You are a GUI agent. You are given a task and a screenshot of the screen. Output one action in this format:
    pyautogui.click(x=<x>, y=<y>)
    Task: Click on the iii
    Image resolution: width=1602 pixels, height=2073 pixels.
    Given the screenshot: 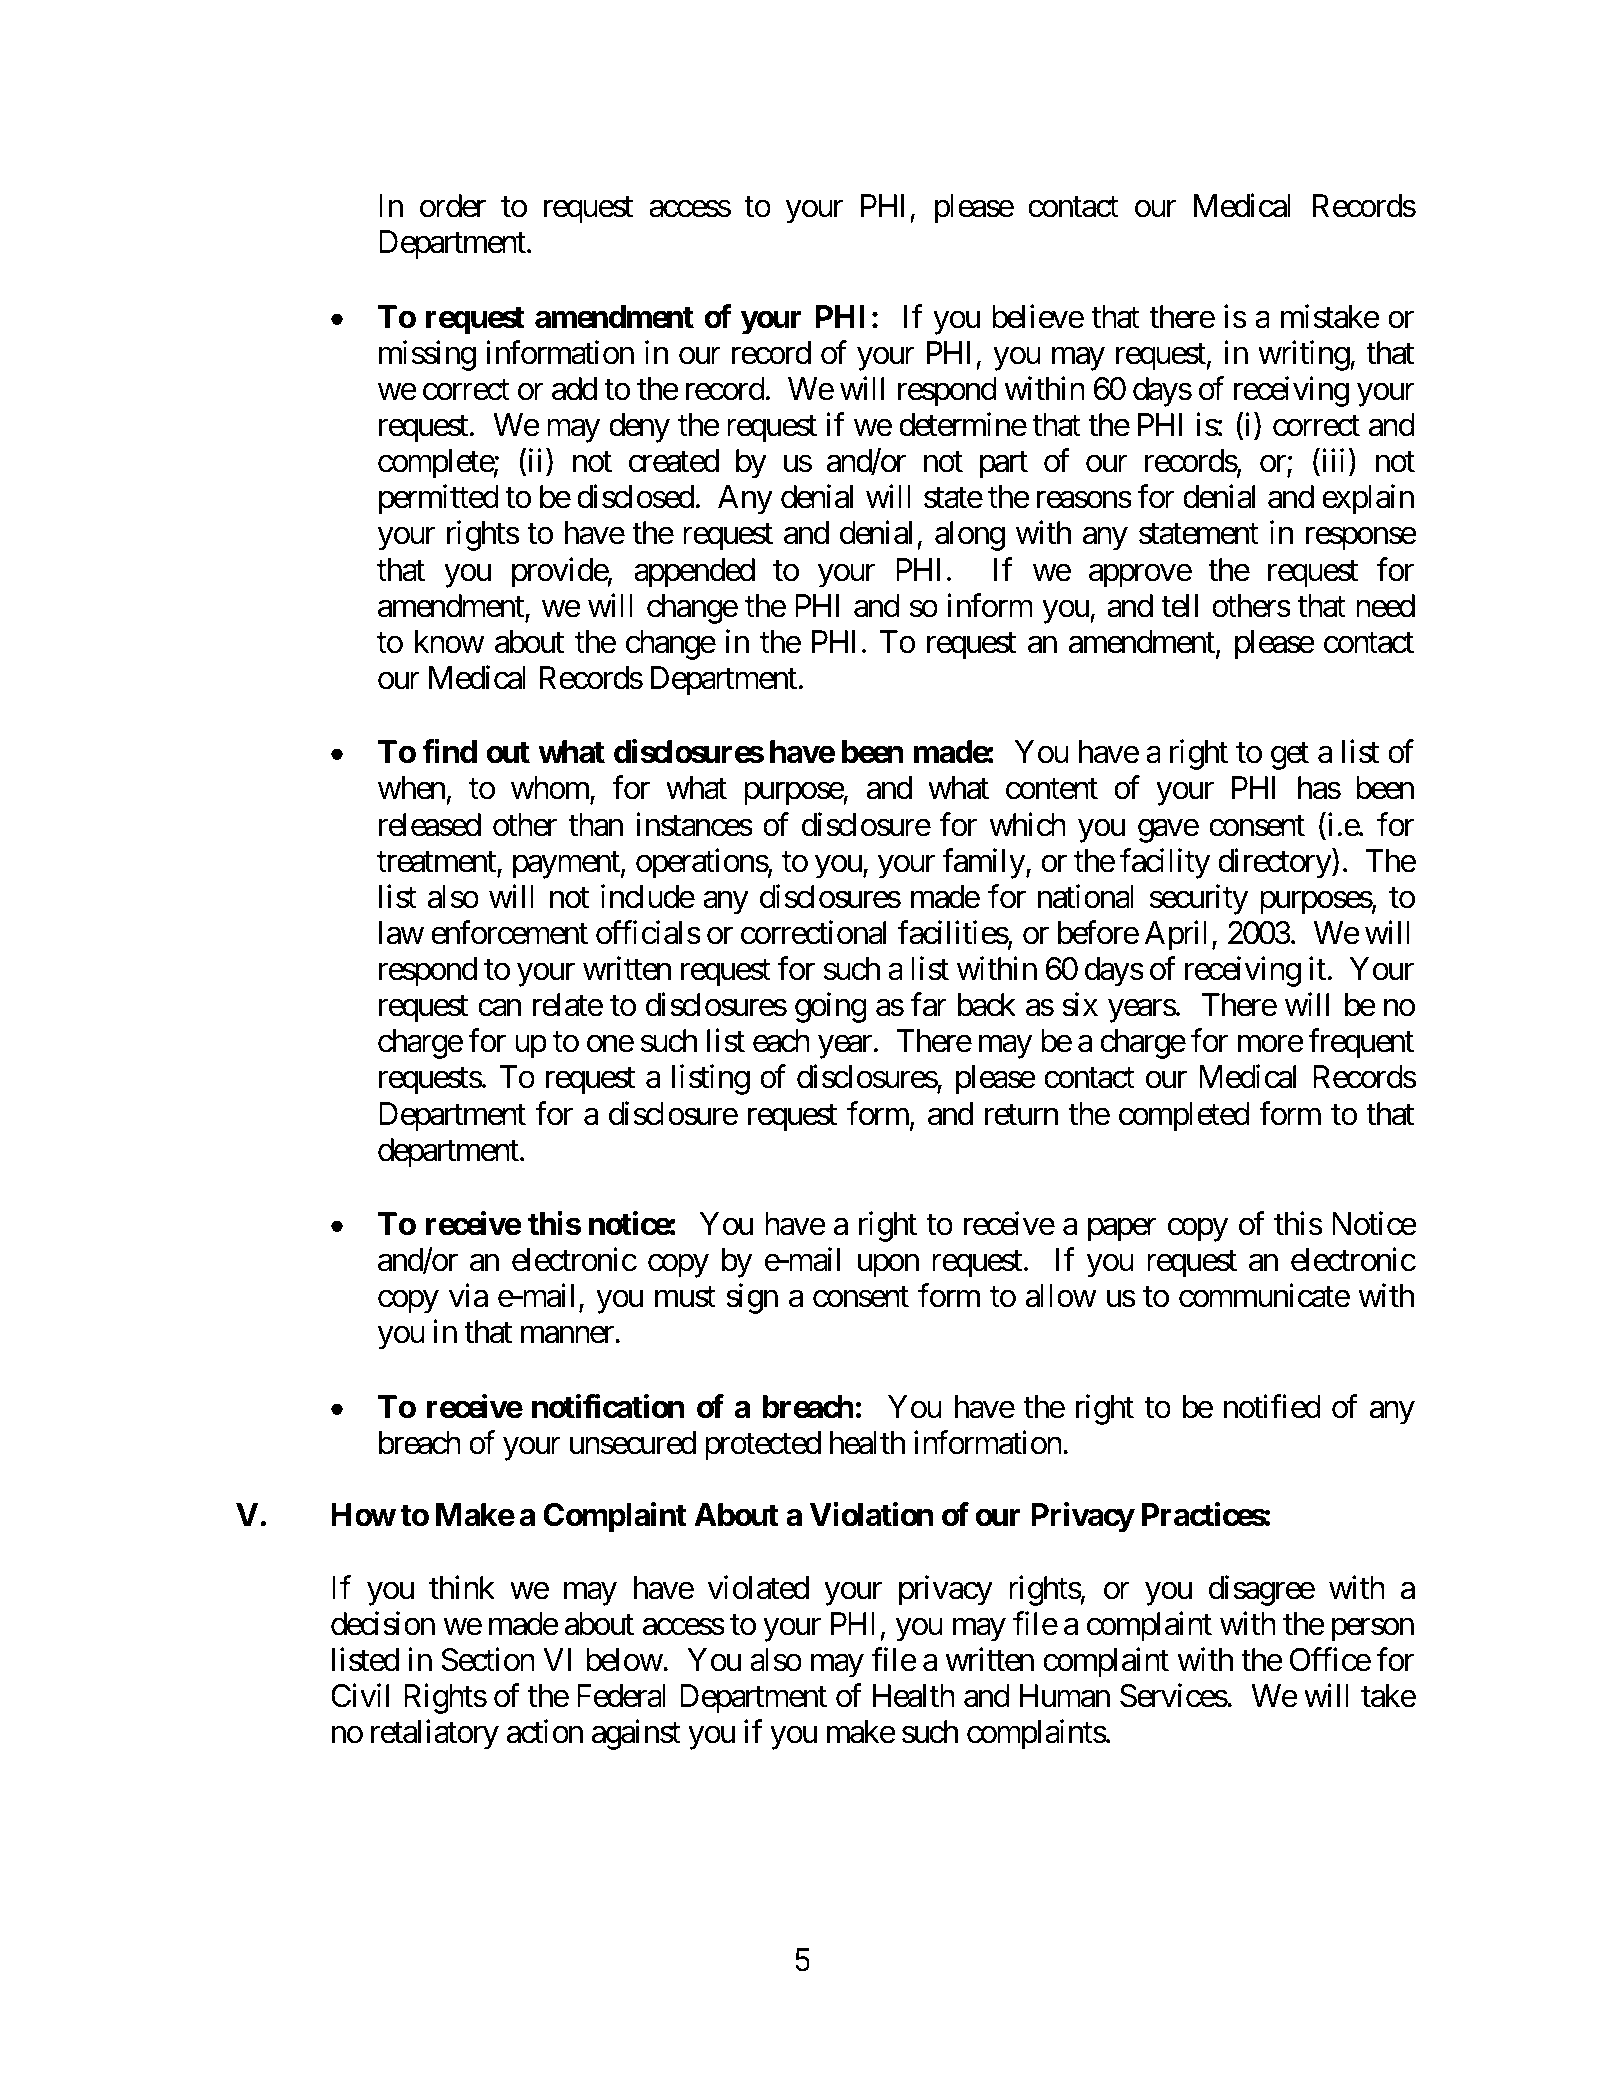 What is the action you would take?
    pyautogui.click(x=1331, y=460)
